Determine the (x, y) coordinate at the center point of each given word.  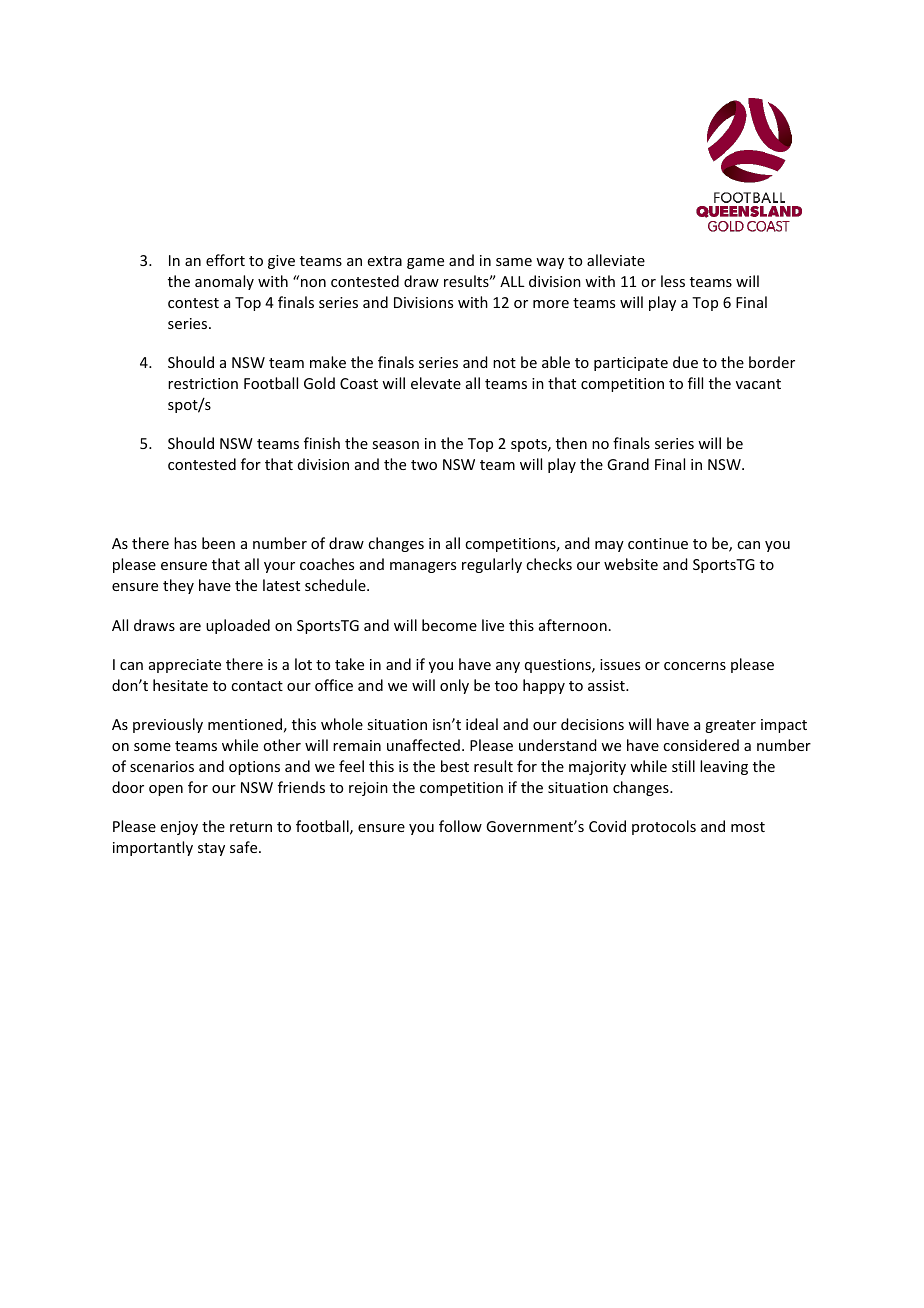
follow (460, 826)
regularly (492, 565)
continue (658, 543)
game (425, 263)
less (673, 281)
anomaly (224, 282)
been (218, 543)
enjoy (179, 828)
